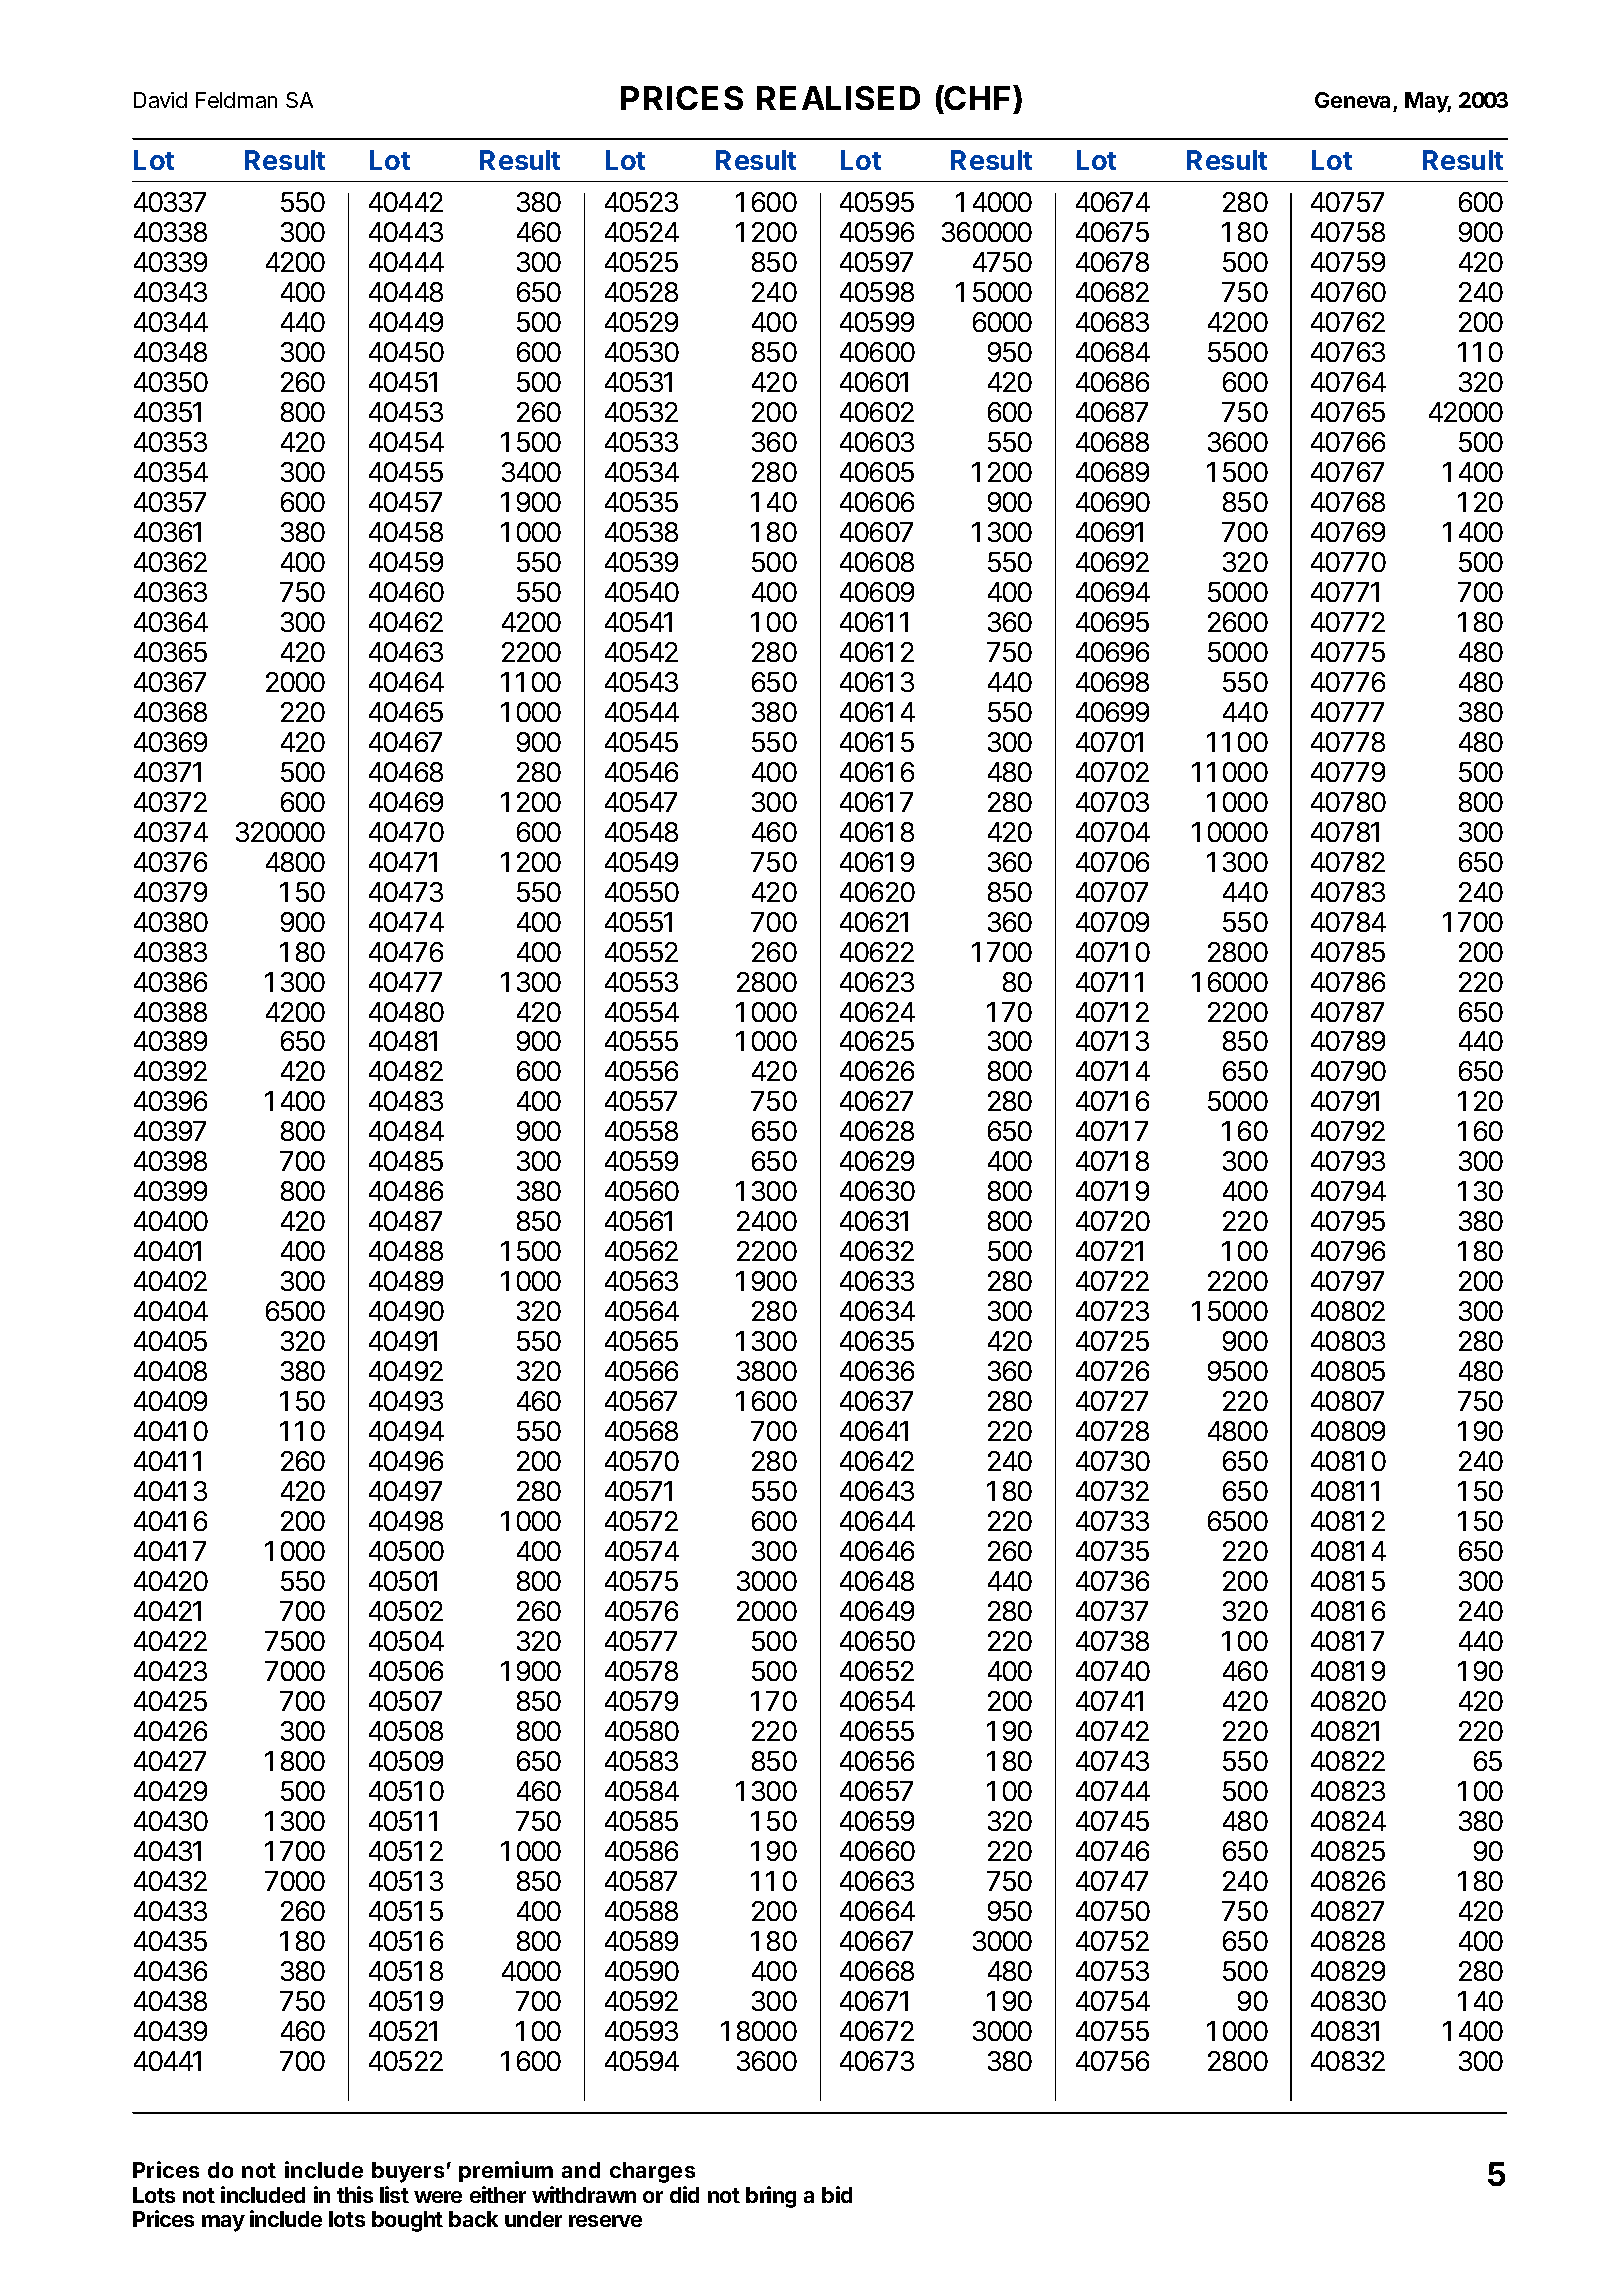 The width and height of the document is (1621, 2292). I want to click on did, so click(684, 2194).
